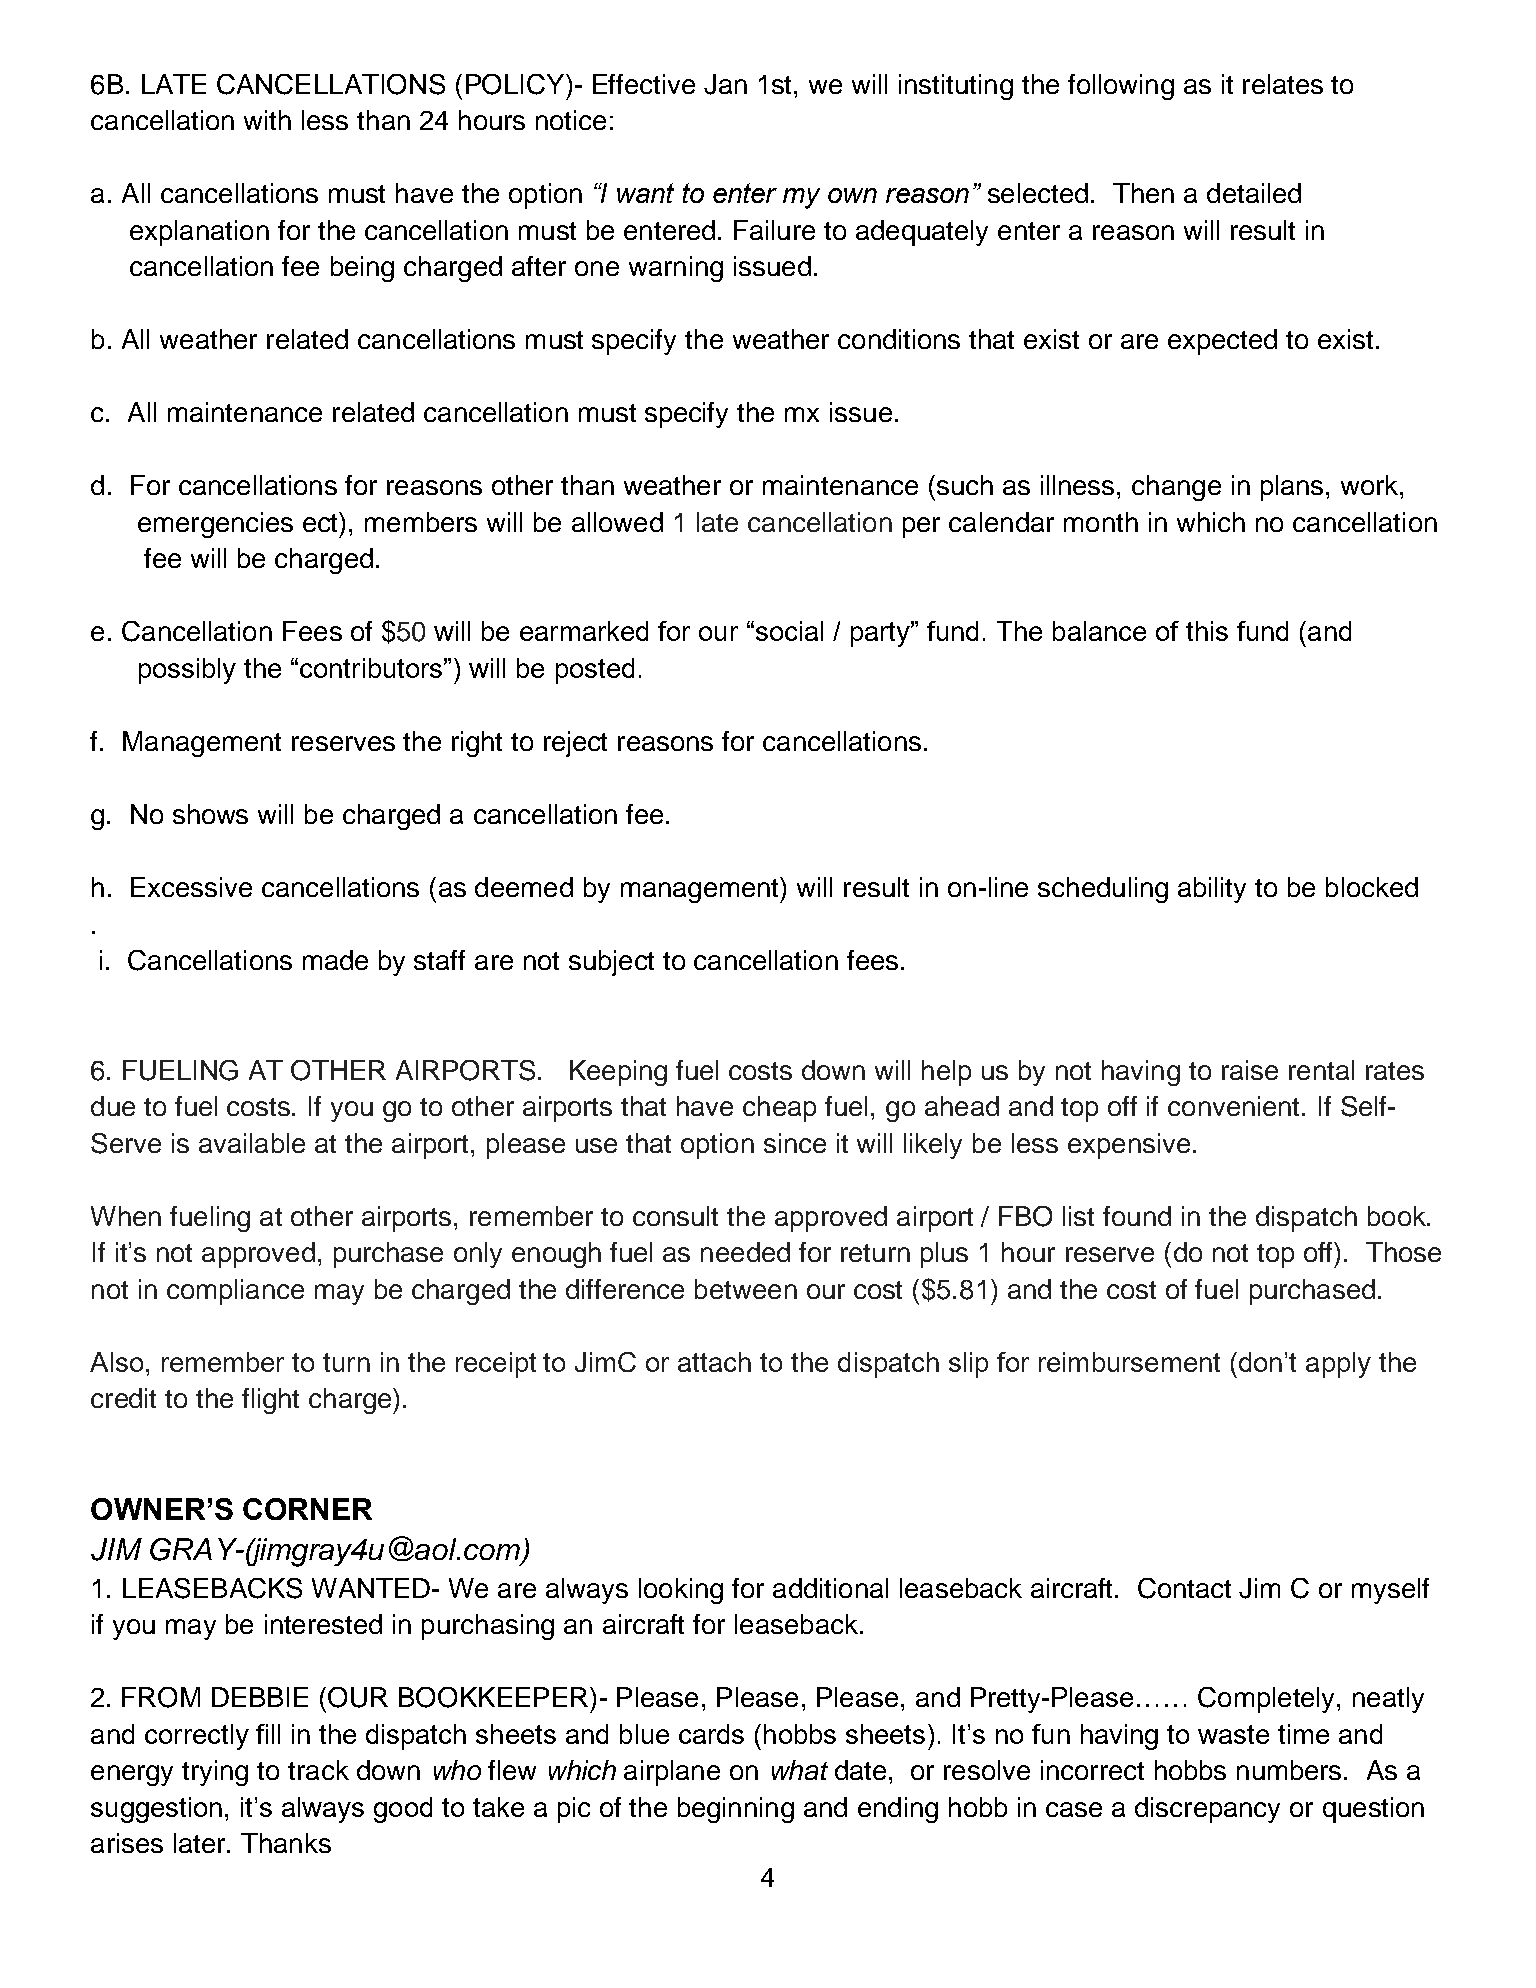 The width and height of the page is (1536, 1988). What do you see at coordinates (267, 120) in the page?
I see `with` at bounding box center [267, 120].
